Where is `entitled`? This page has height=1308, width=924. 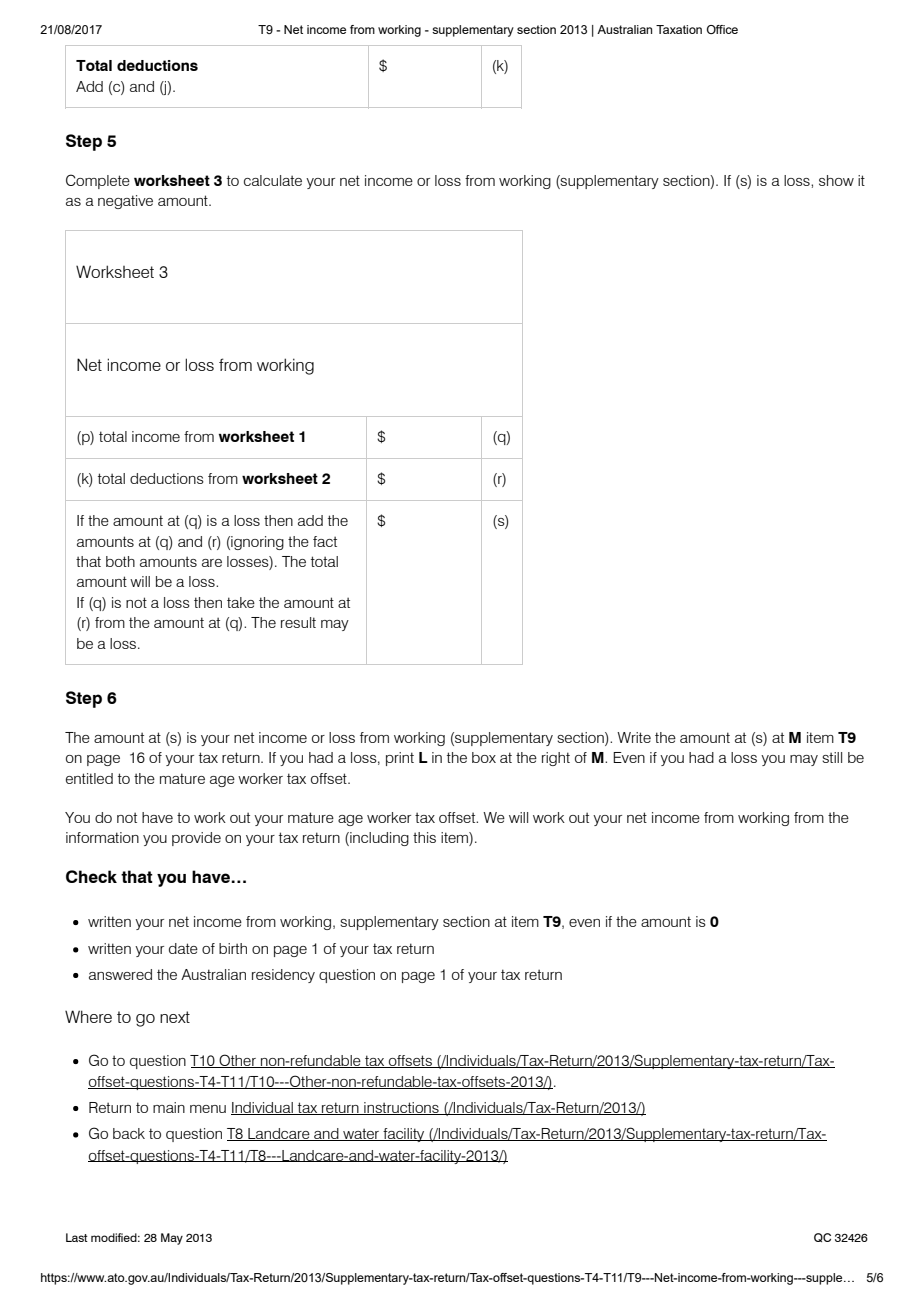
entitled is located at coordinates (89, 778).
